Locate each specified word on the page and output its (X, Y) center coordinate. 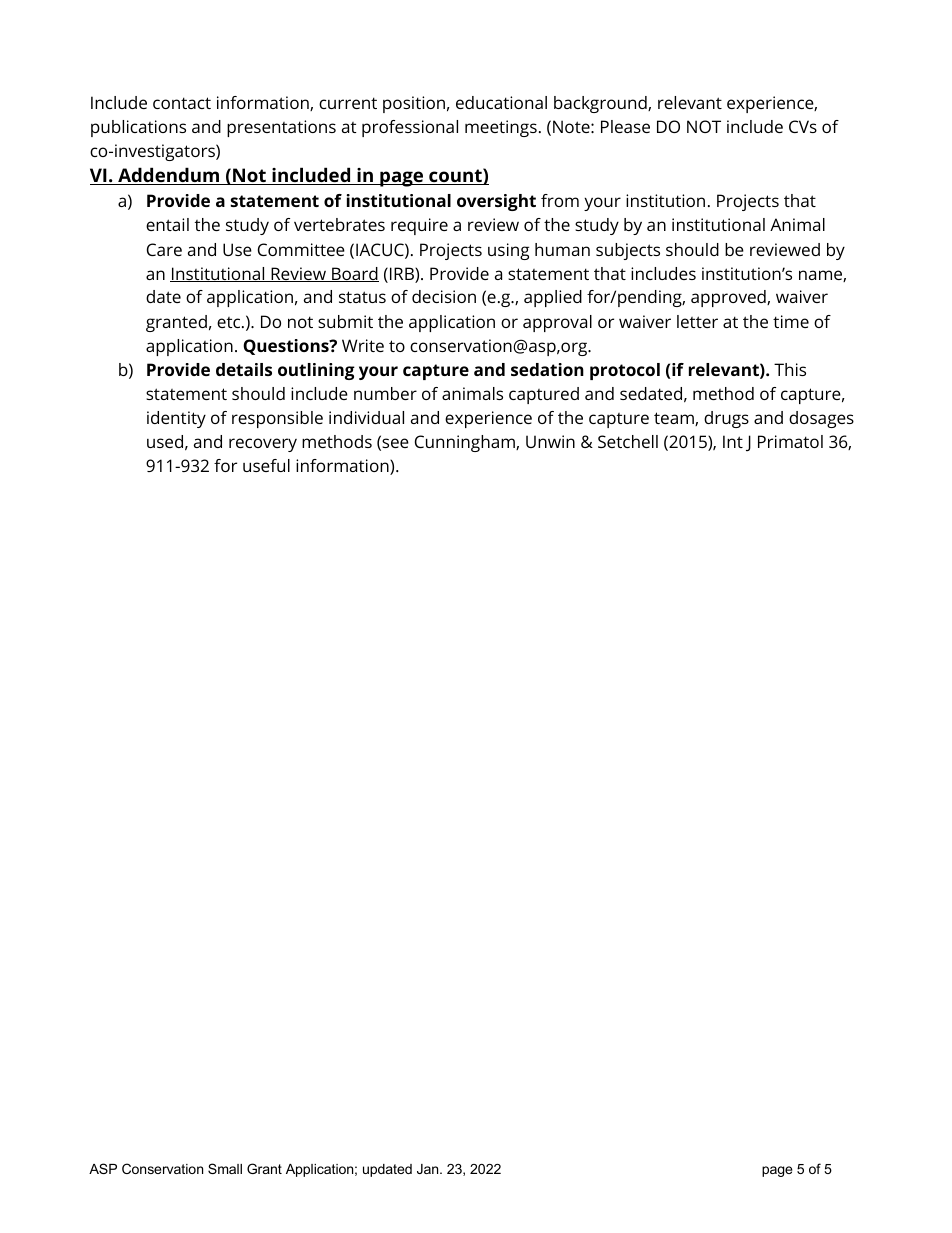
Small (225, 1168)
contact (182, 103)
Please (625, 126)
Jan (429, 1169)
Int (733, 441)
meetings (501, 128)
